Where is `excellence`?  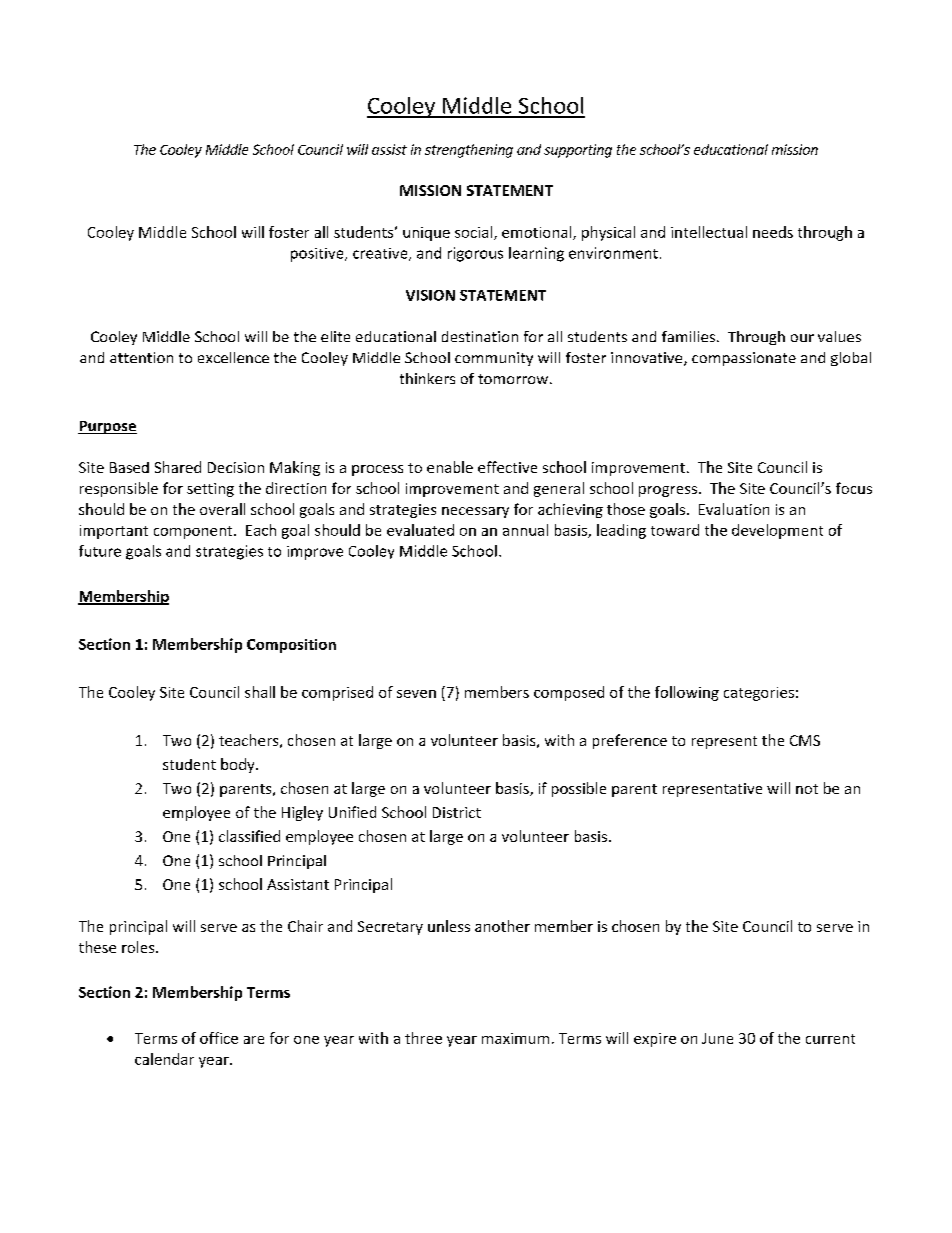
excellence is located at coordinates (233, 357).
